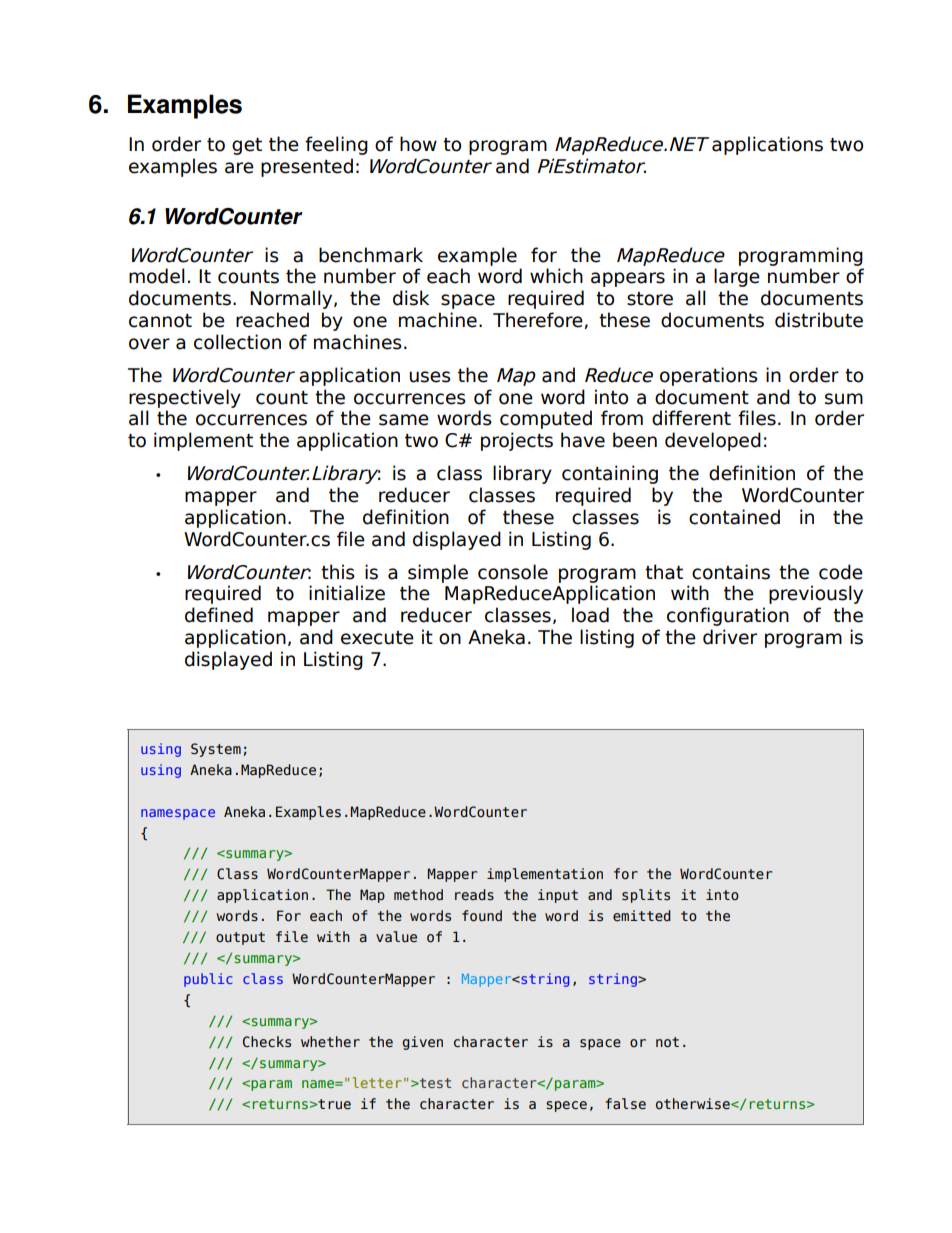 The width and height of the screenshot is (952, 1233). I want to click on configuration, so click(728, 616).
